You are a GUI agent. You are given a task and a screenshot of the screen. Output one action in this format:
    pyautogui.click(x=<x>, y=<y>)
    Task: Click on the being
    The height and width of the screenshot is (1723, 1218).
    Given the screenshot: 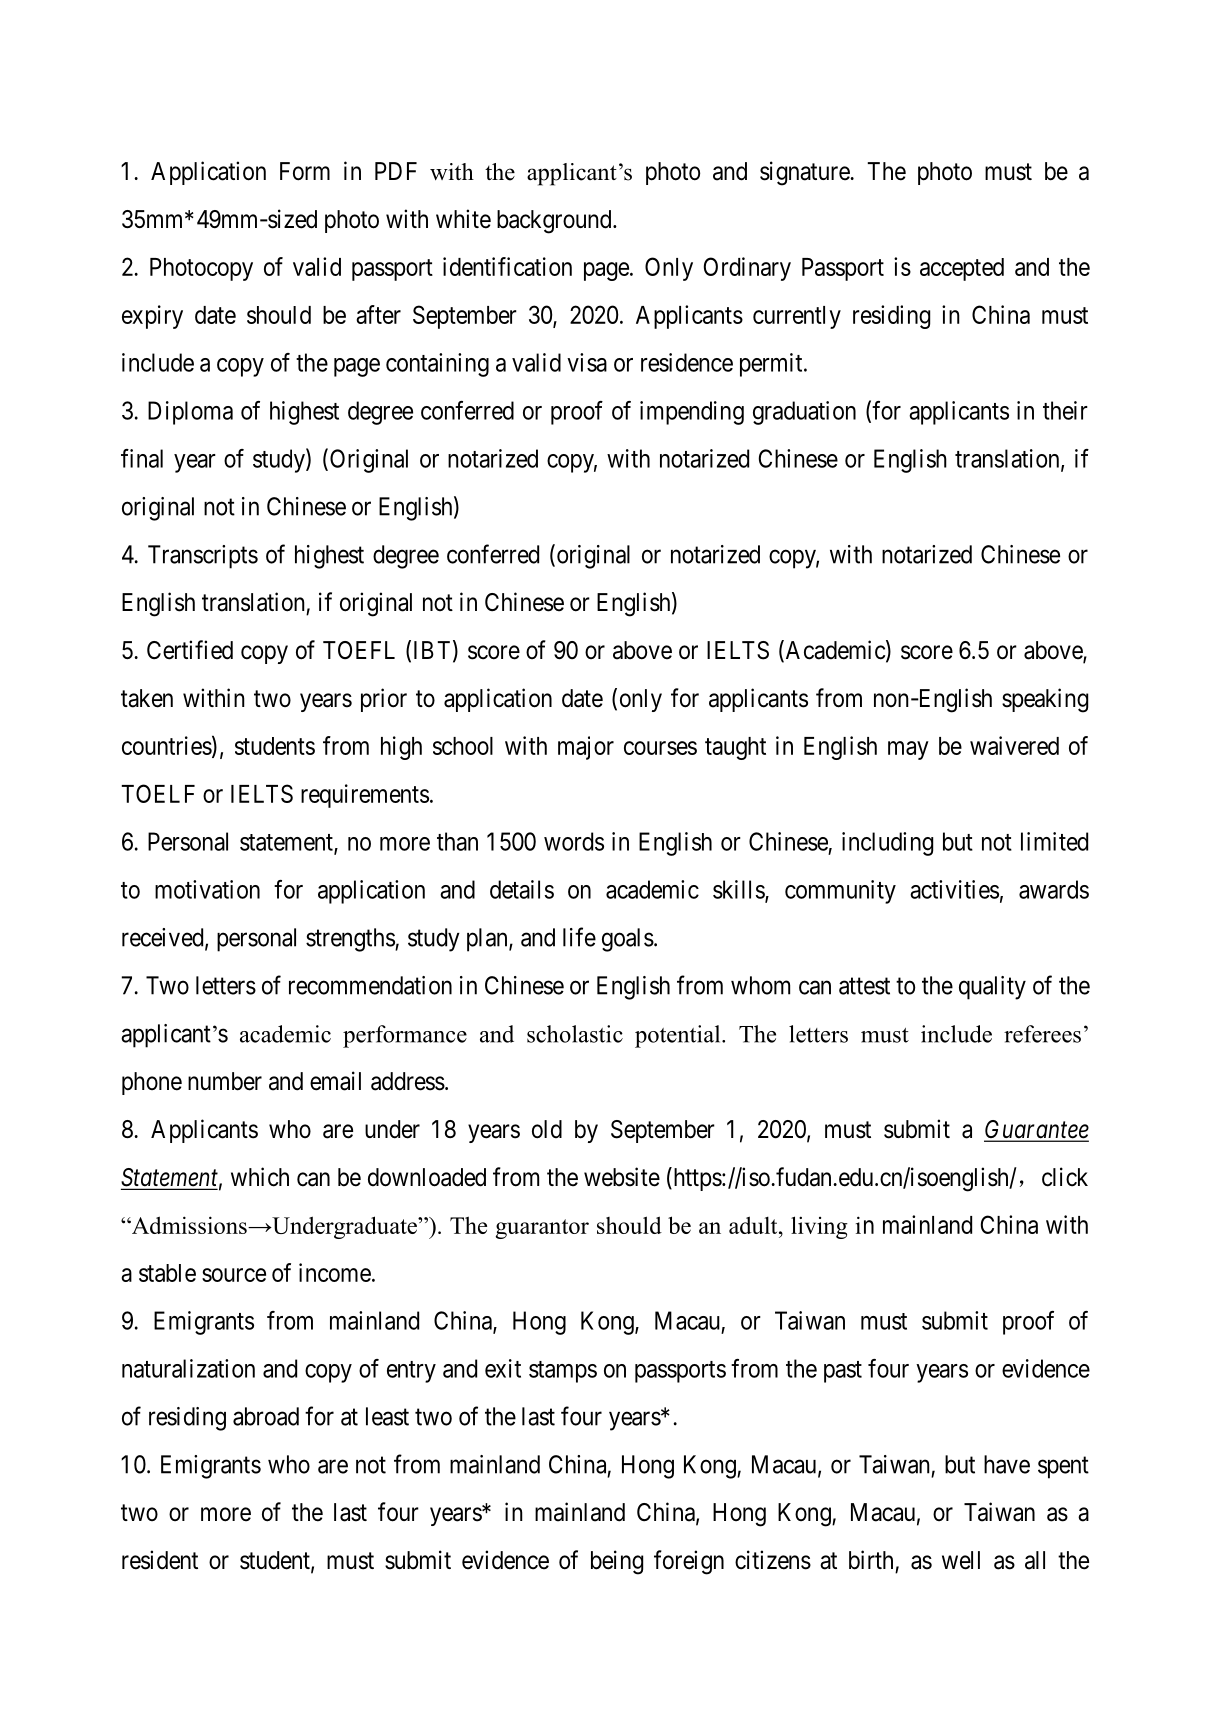 What is the action you would take?
    pyautogui.click(x=617, y=1562)
